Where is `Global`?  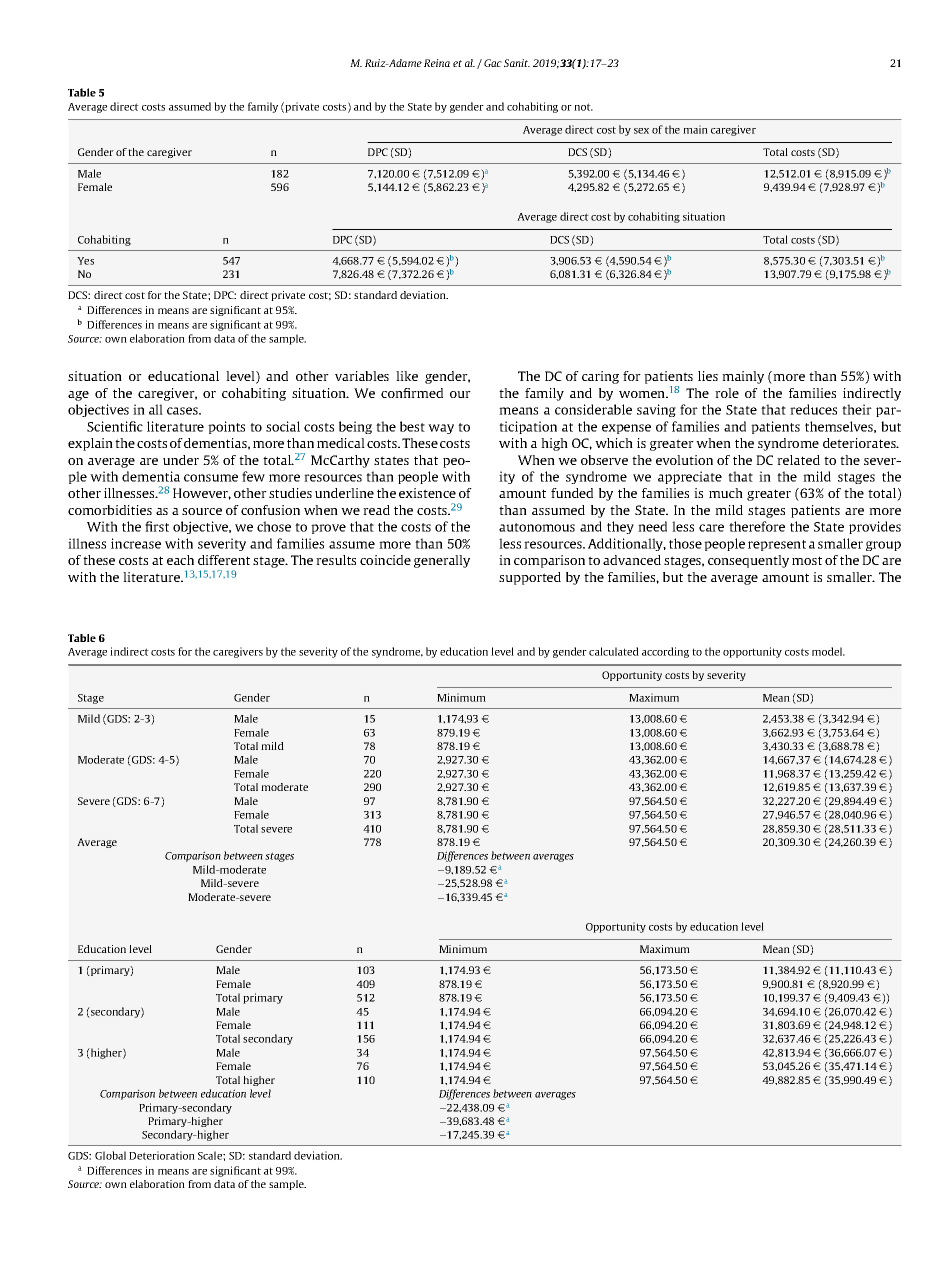
Global is located at coordinates (110, 1155).
